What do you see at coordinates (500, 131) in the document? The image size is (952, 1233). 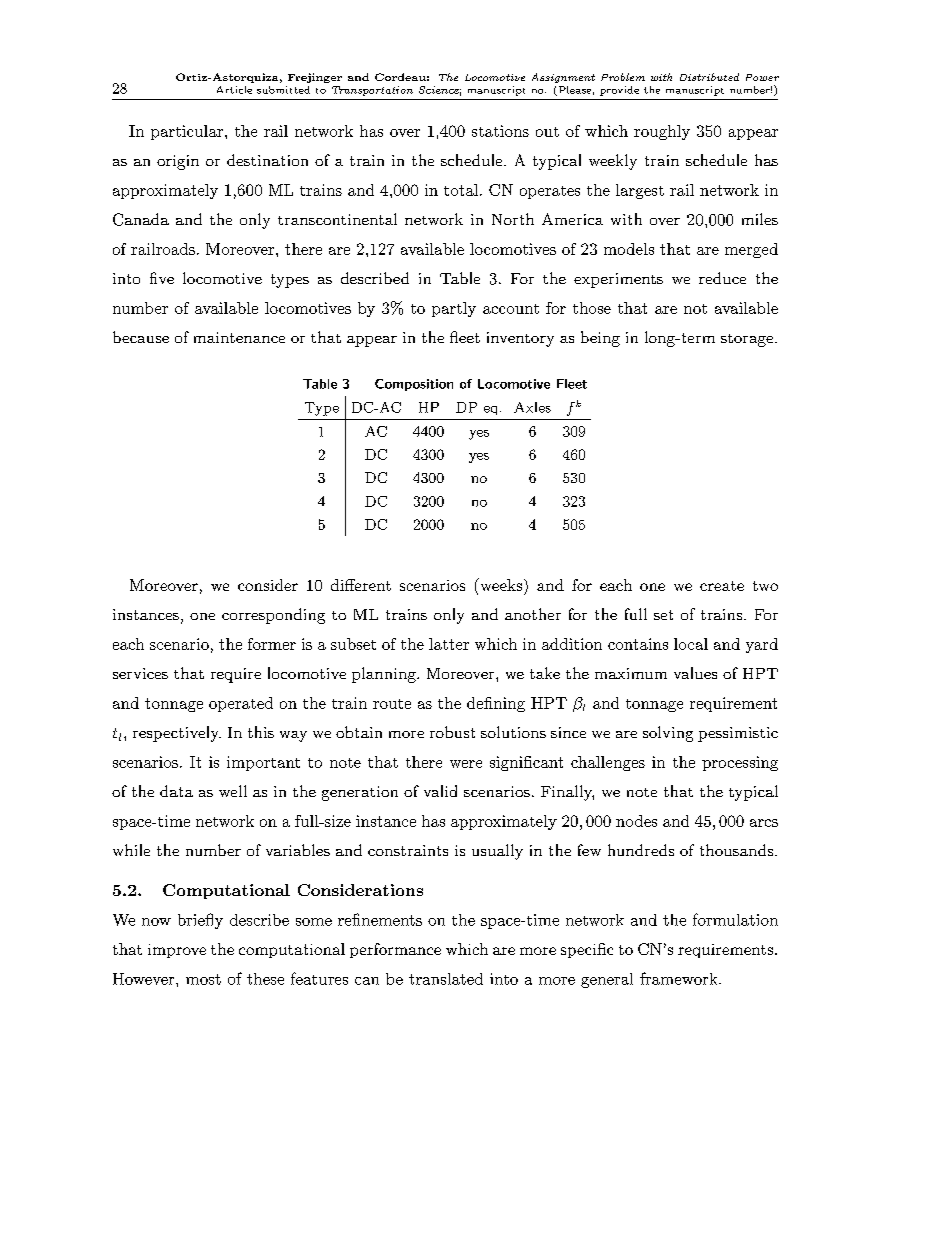 I see `stations` at bounding box center [500, 131].
